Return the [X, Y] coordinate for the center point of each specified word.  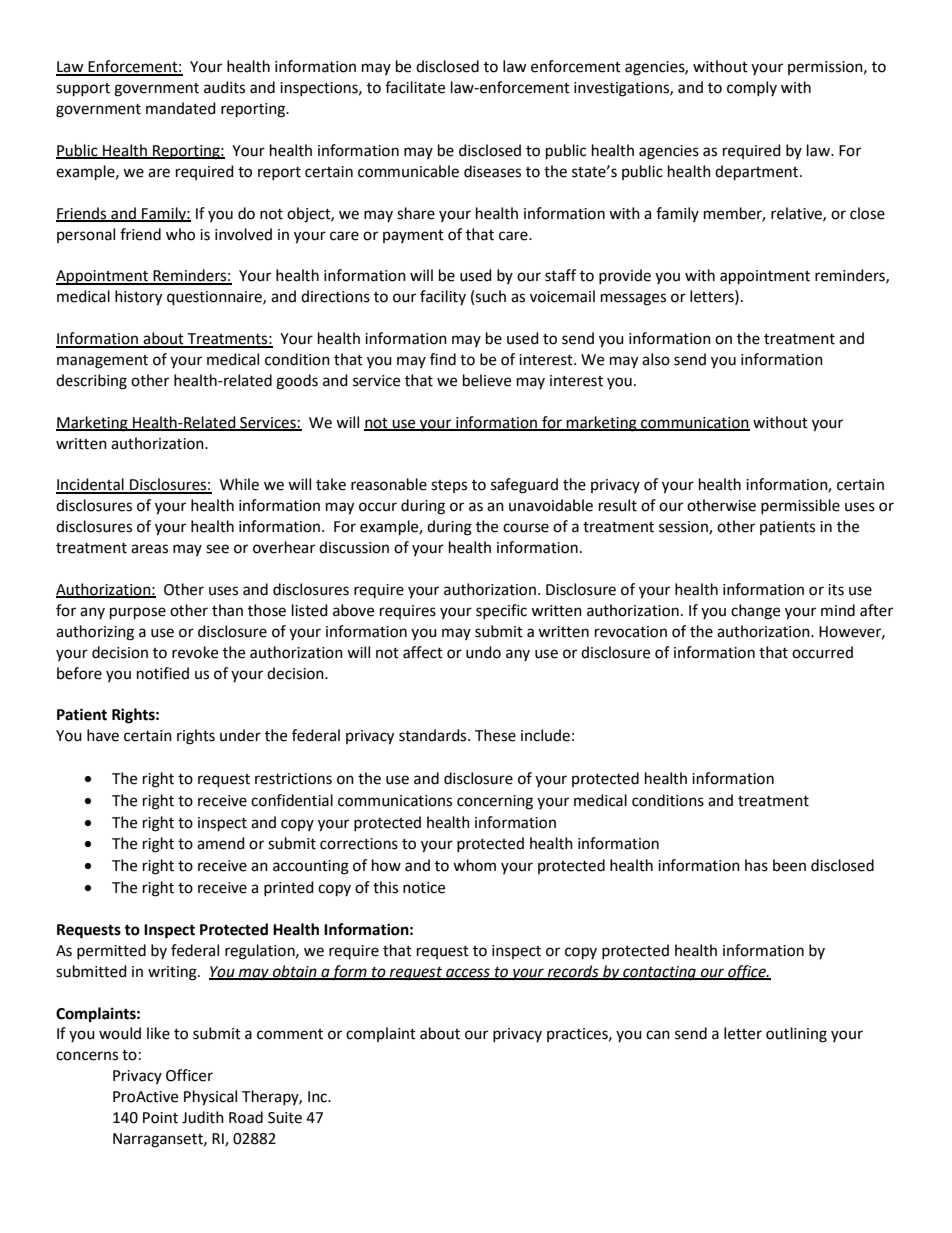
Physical [210, 1098]
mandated [181, 108]
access [468, 973]
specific [501, 611]
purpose [138, 613]
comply [752, 88]
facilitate [415, 87]
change [755, 612]
